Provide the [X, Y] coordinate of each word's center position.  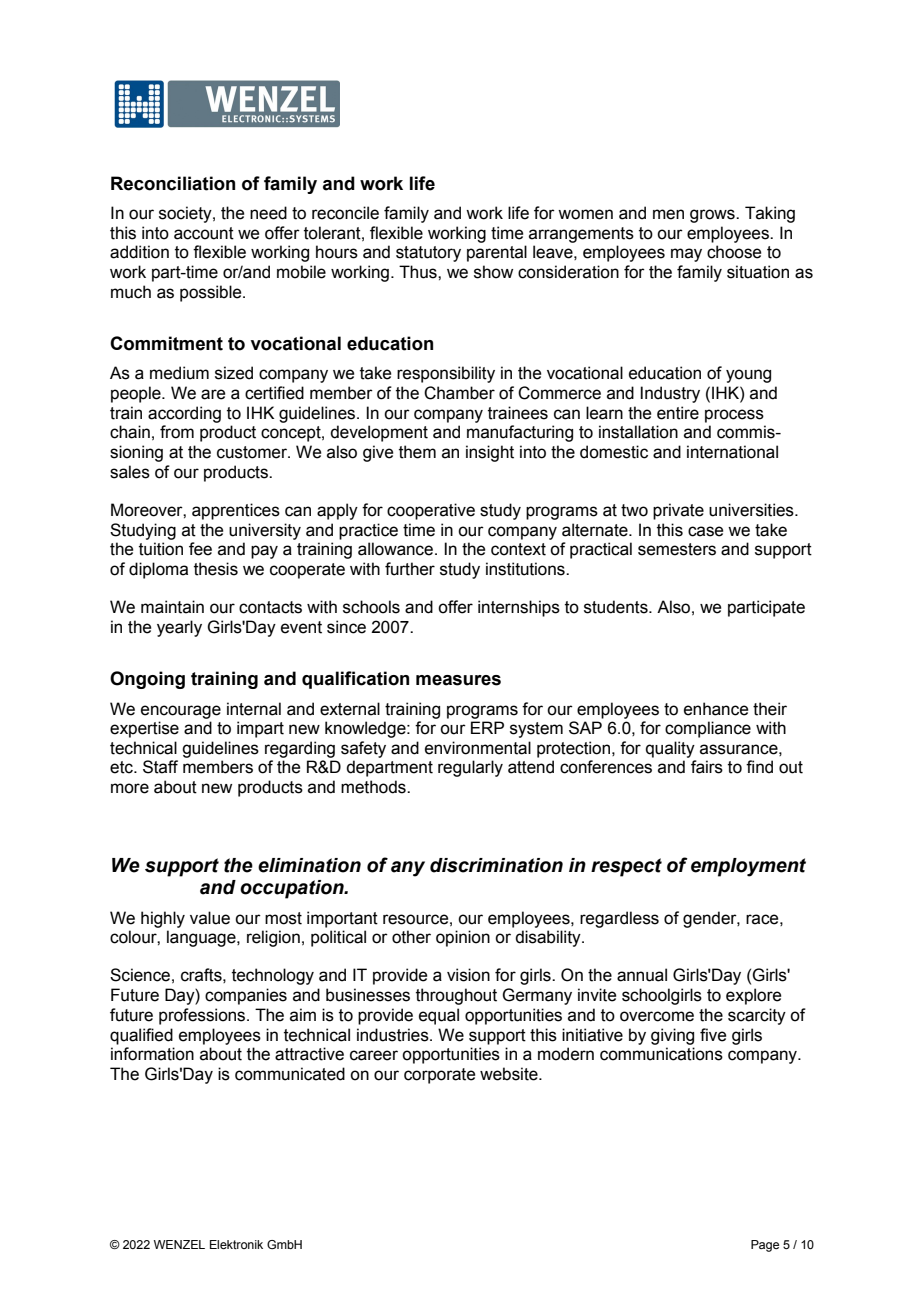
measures [458, 680]
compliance [708, 729]
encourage [181, 712]
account [204, 233]
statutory [428, 254]
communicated [290, 1074]
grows [713, 216]
